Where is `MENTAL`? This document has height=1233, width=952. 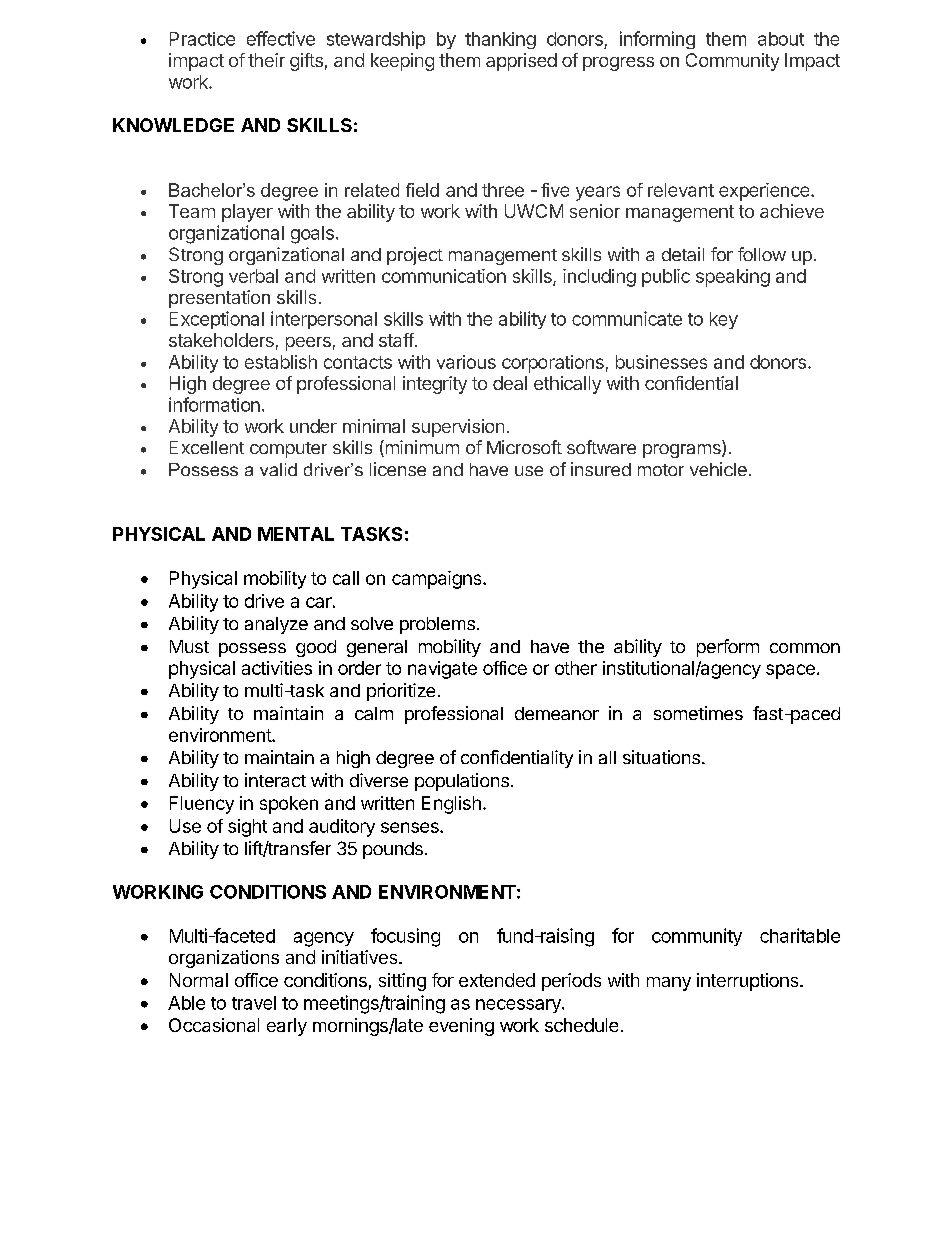
MENTAL is located at coordinates (296, 534).
